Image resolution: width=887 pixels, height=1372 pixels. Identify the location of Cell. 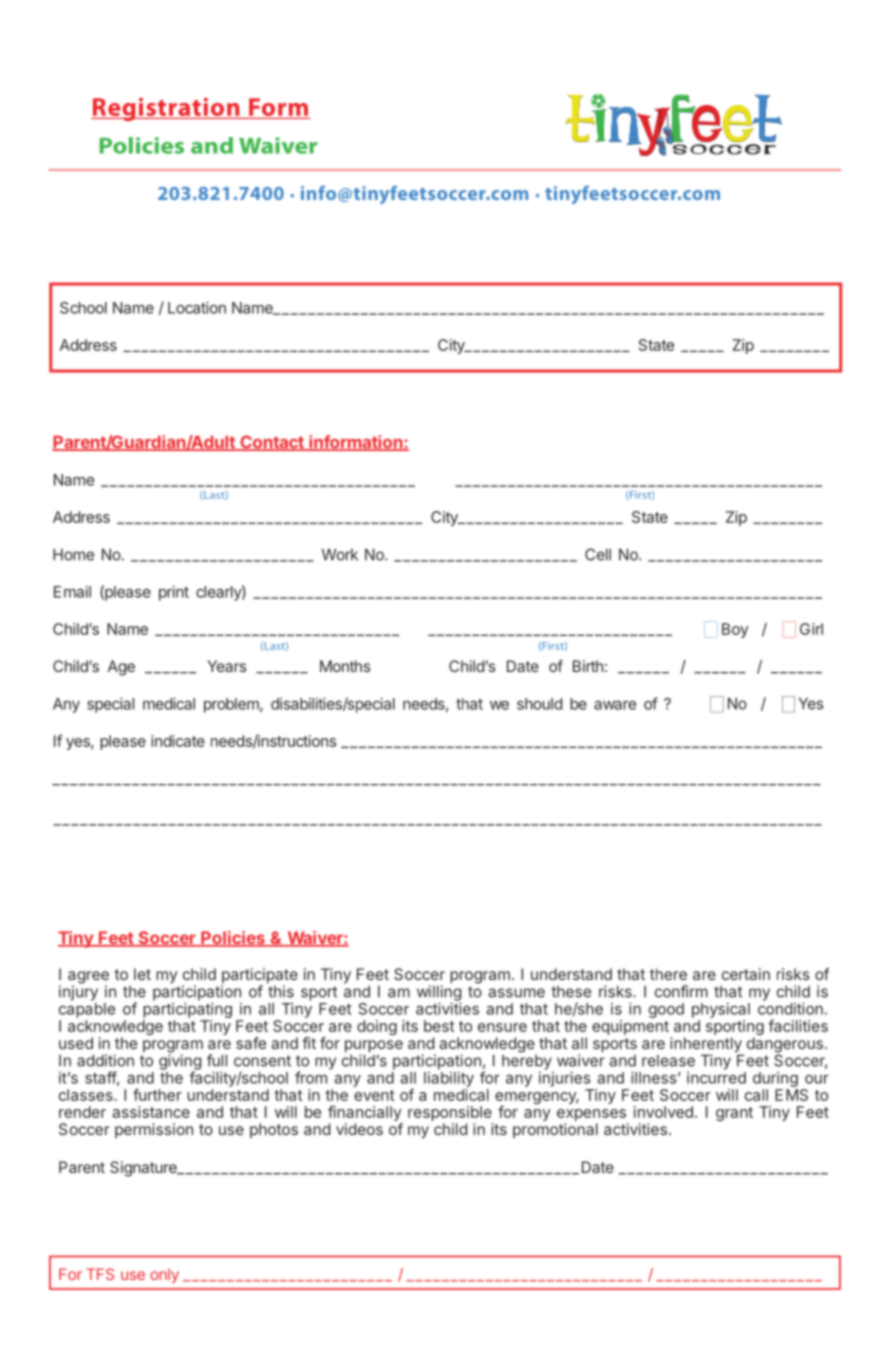
(598, 554).
